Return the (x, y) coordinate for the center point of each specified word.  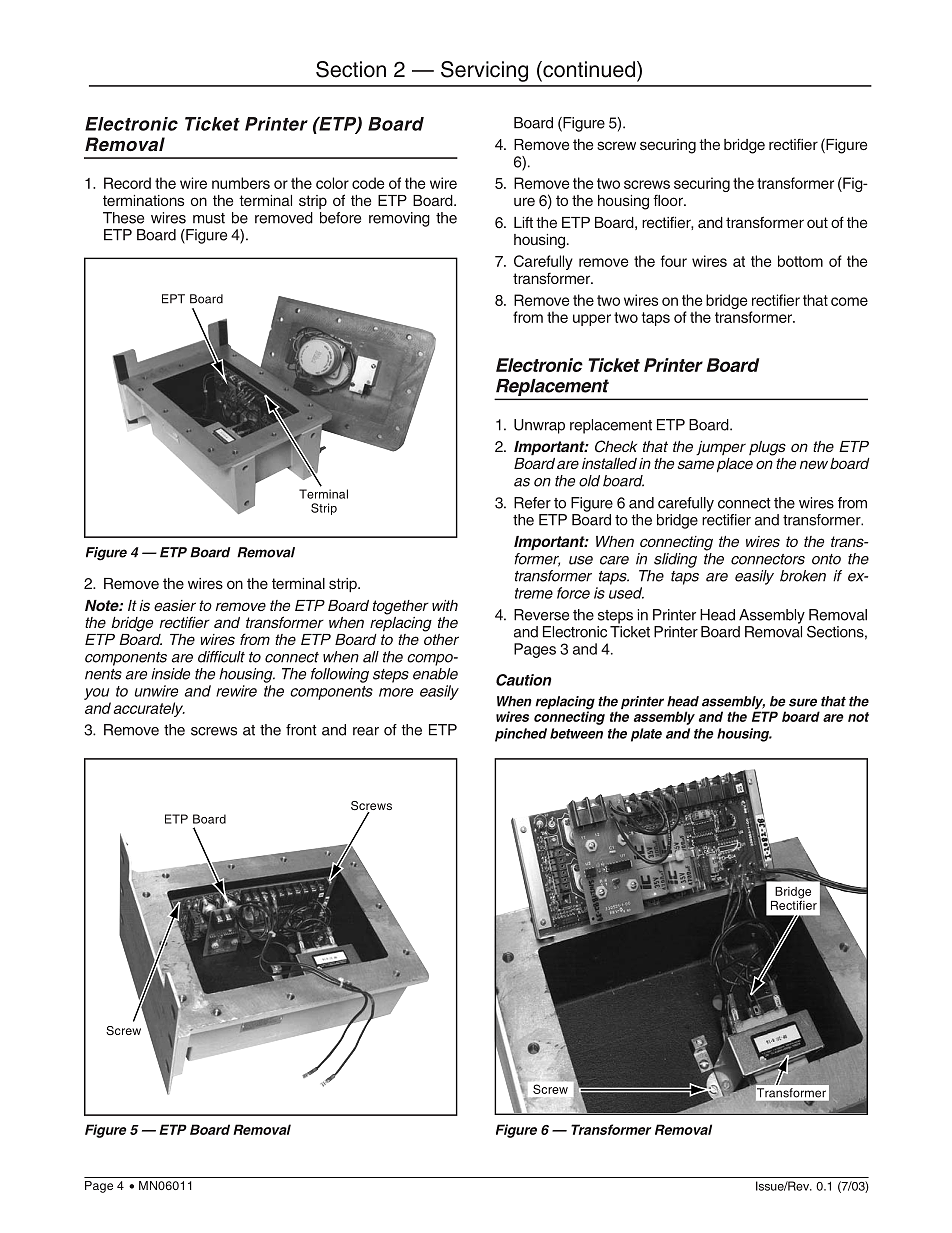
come (849, 301)
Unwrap (539, 426)
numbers (241, 183)
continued (589, 69)
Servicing (484, 71)
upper (592, 320)
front (301, 730)
